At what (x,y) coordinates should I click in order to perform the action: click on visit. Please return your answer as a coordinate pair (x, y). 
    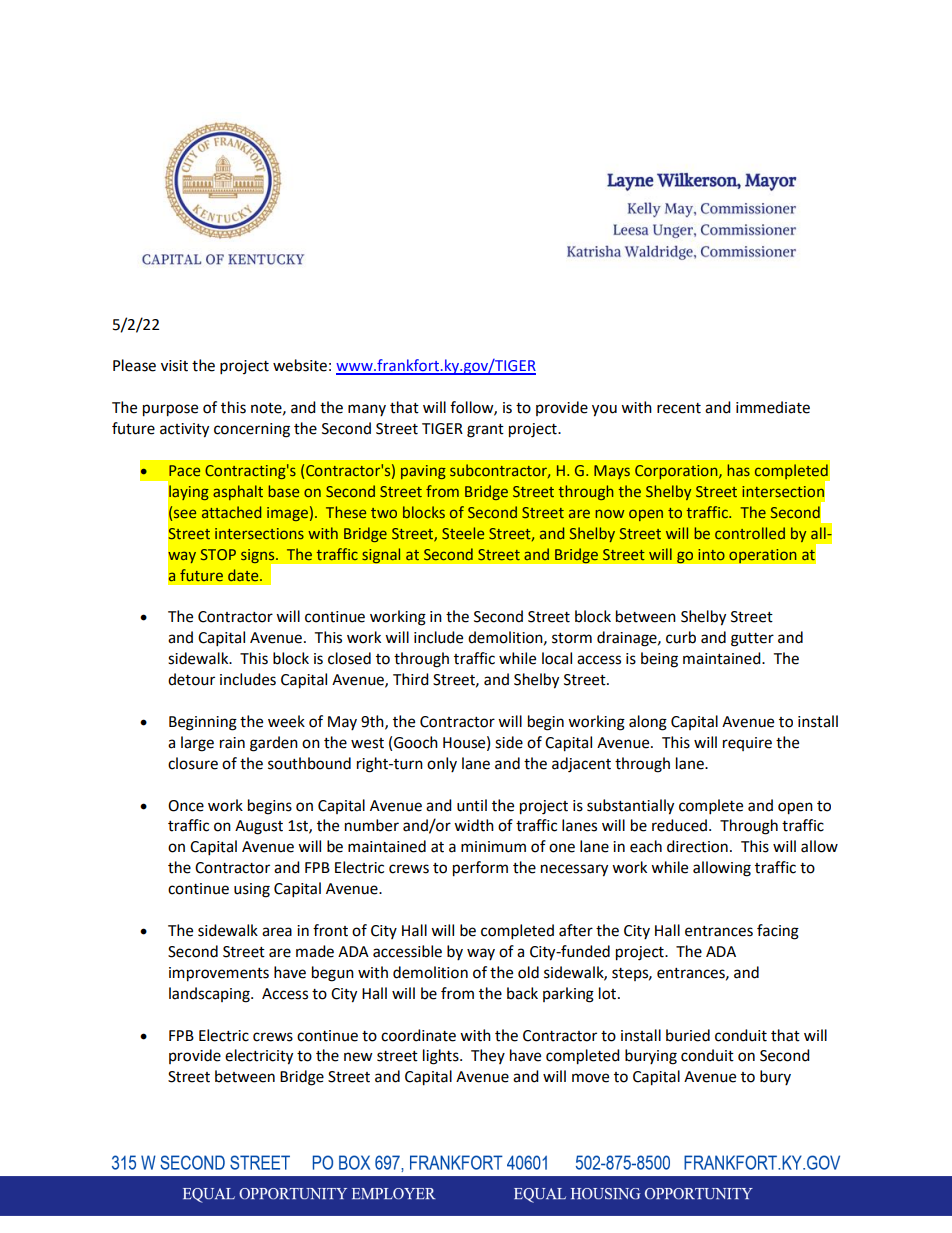
    Looking at the image, I should click on (174, 366).
